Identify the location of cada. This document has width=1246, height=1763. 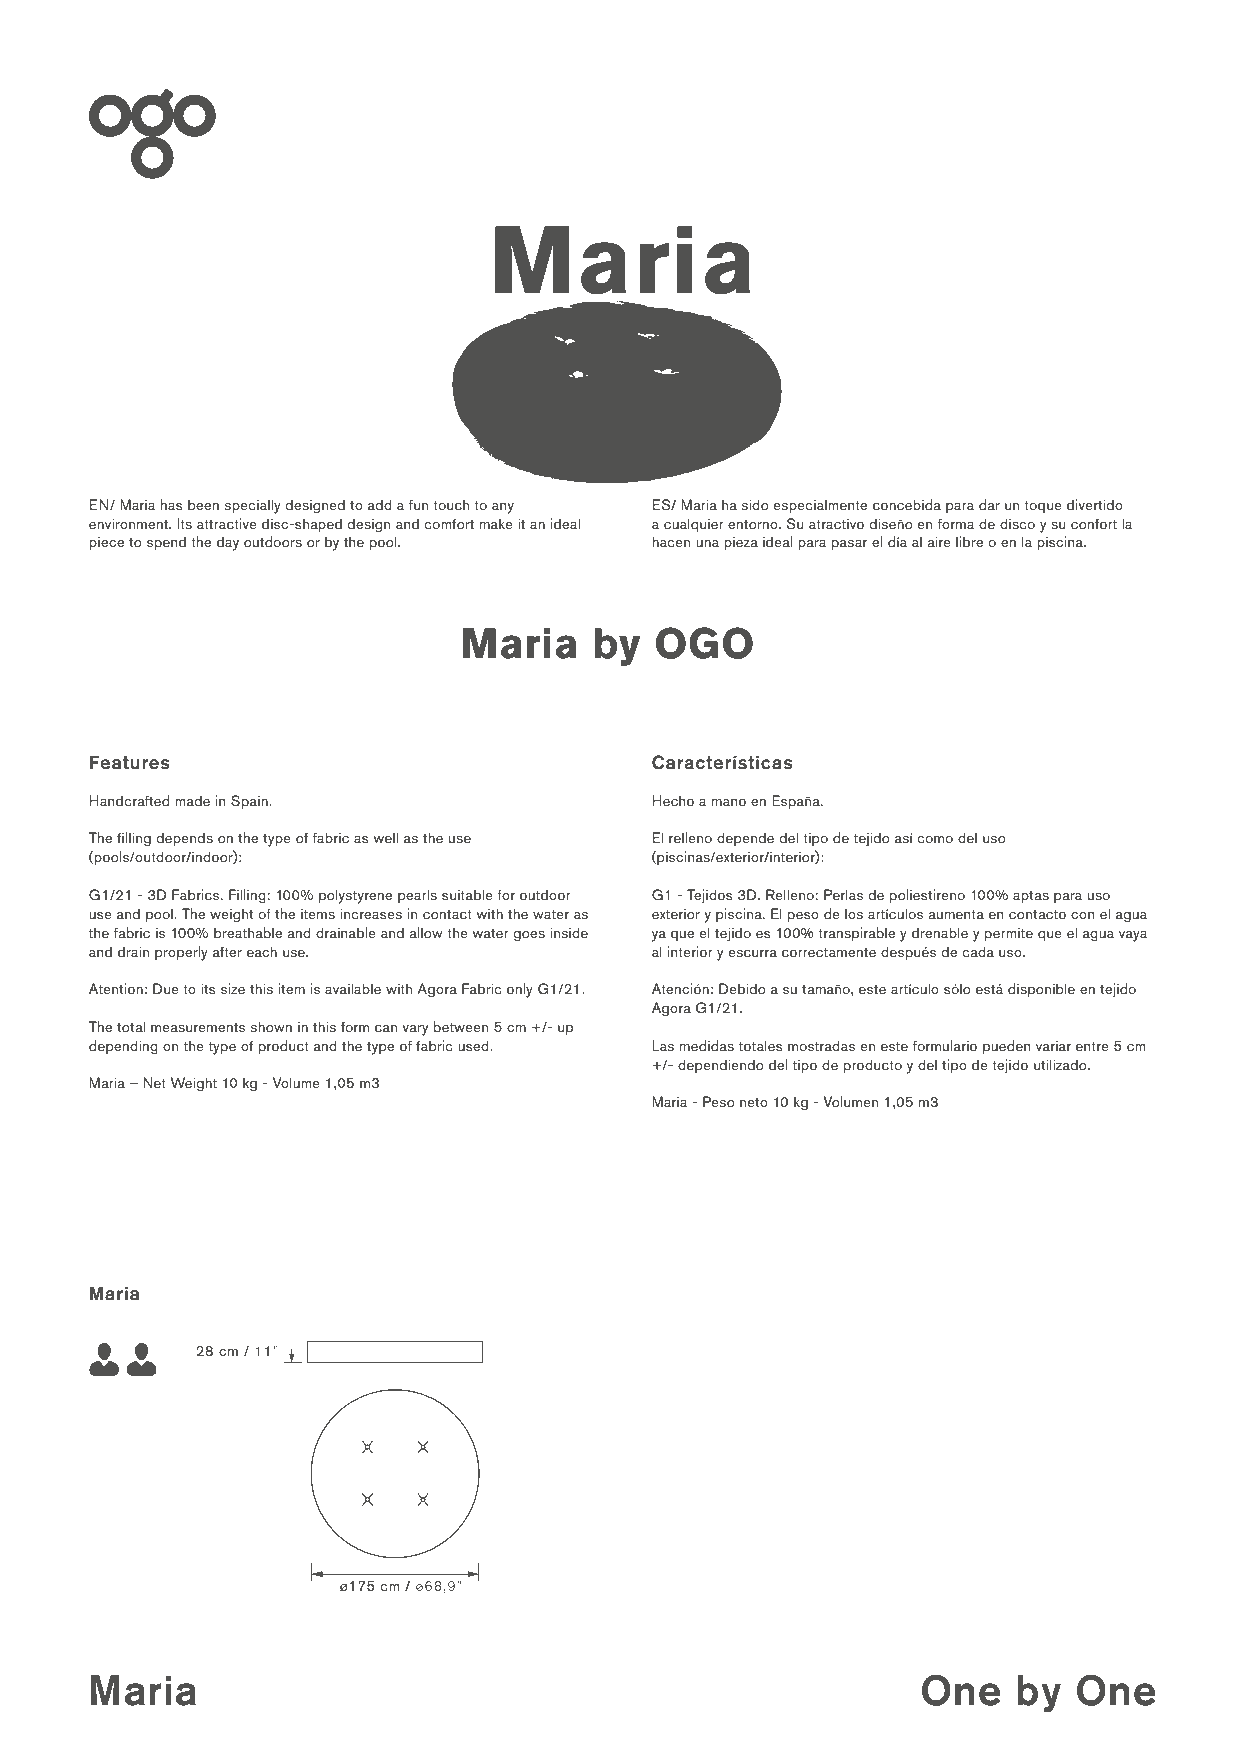
(978, 951).
